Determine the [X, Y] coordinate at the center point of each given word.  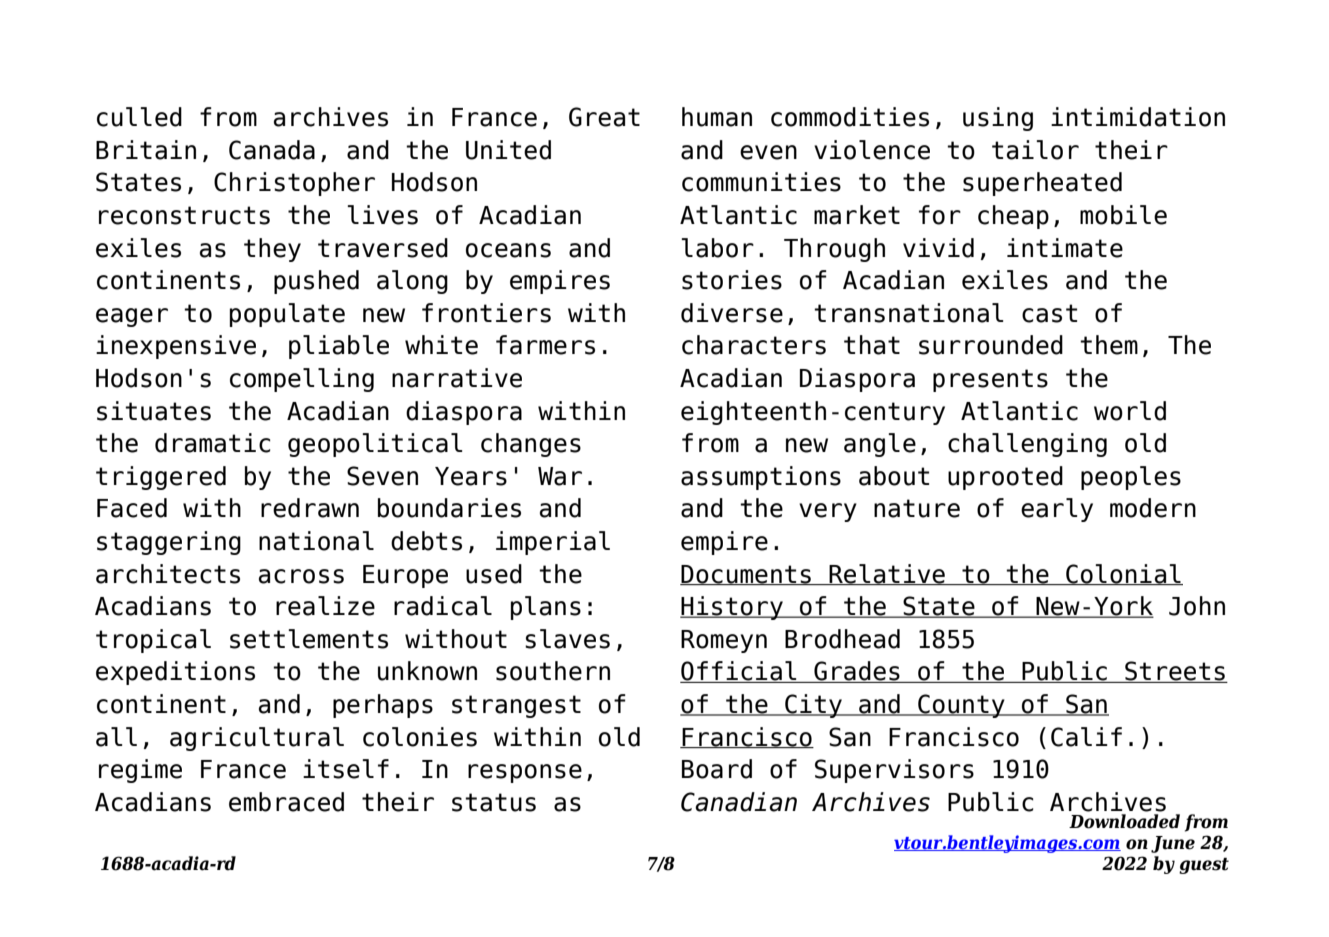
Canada [272, 150]
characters [754, 345]
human [717, 117]
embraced [286, 802]
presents [990, 380]
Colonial [1123, 574]
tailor [1035, 150]
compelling [302, 380]
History [732, 608]
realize [325, 606]
